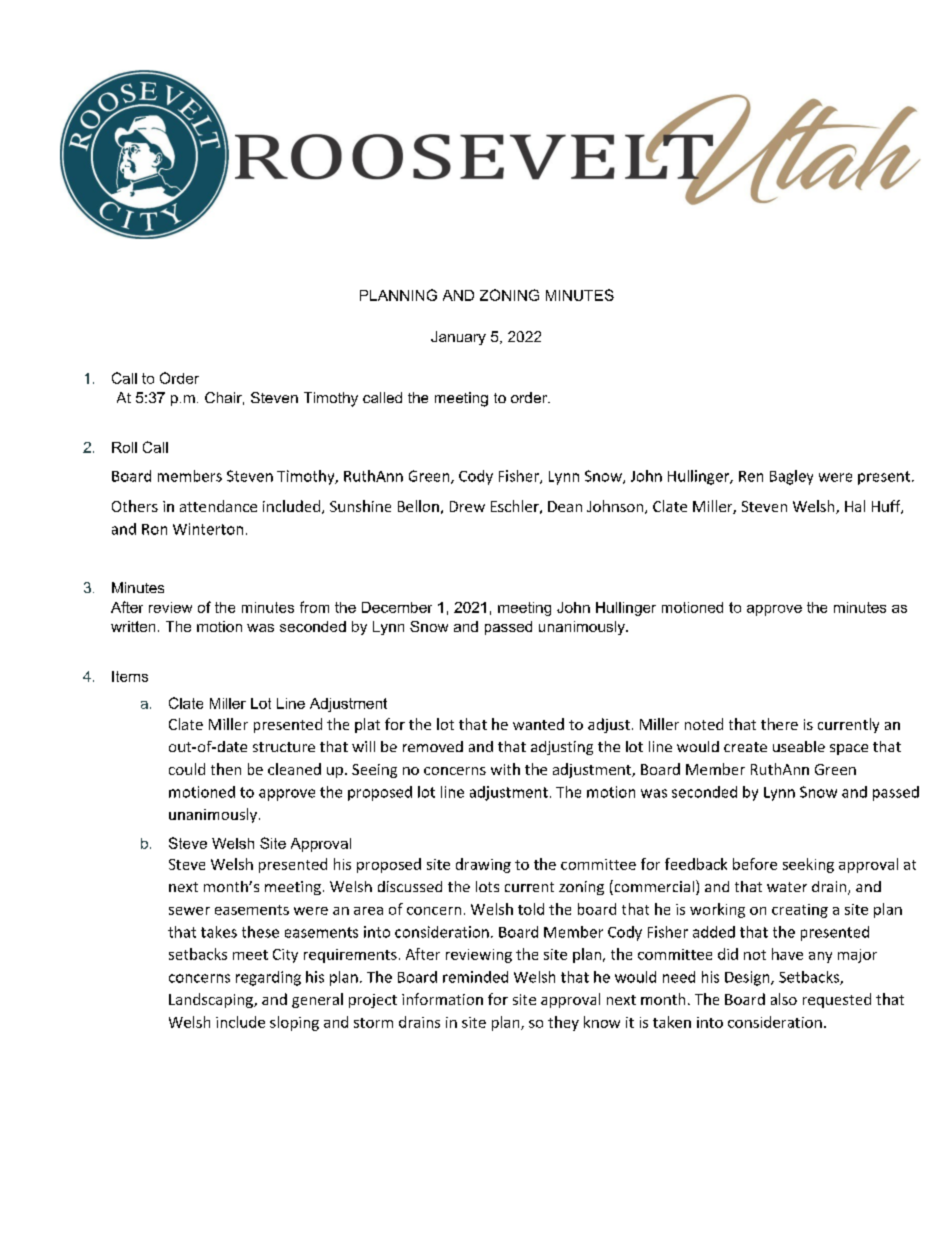  I want to click on create, so click(745, 747).
